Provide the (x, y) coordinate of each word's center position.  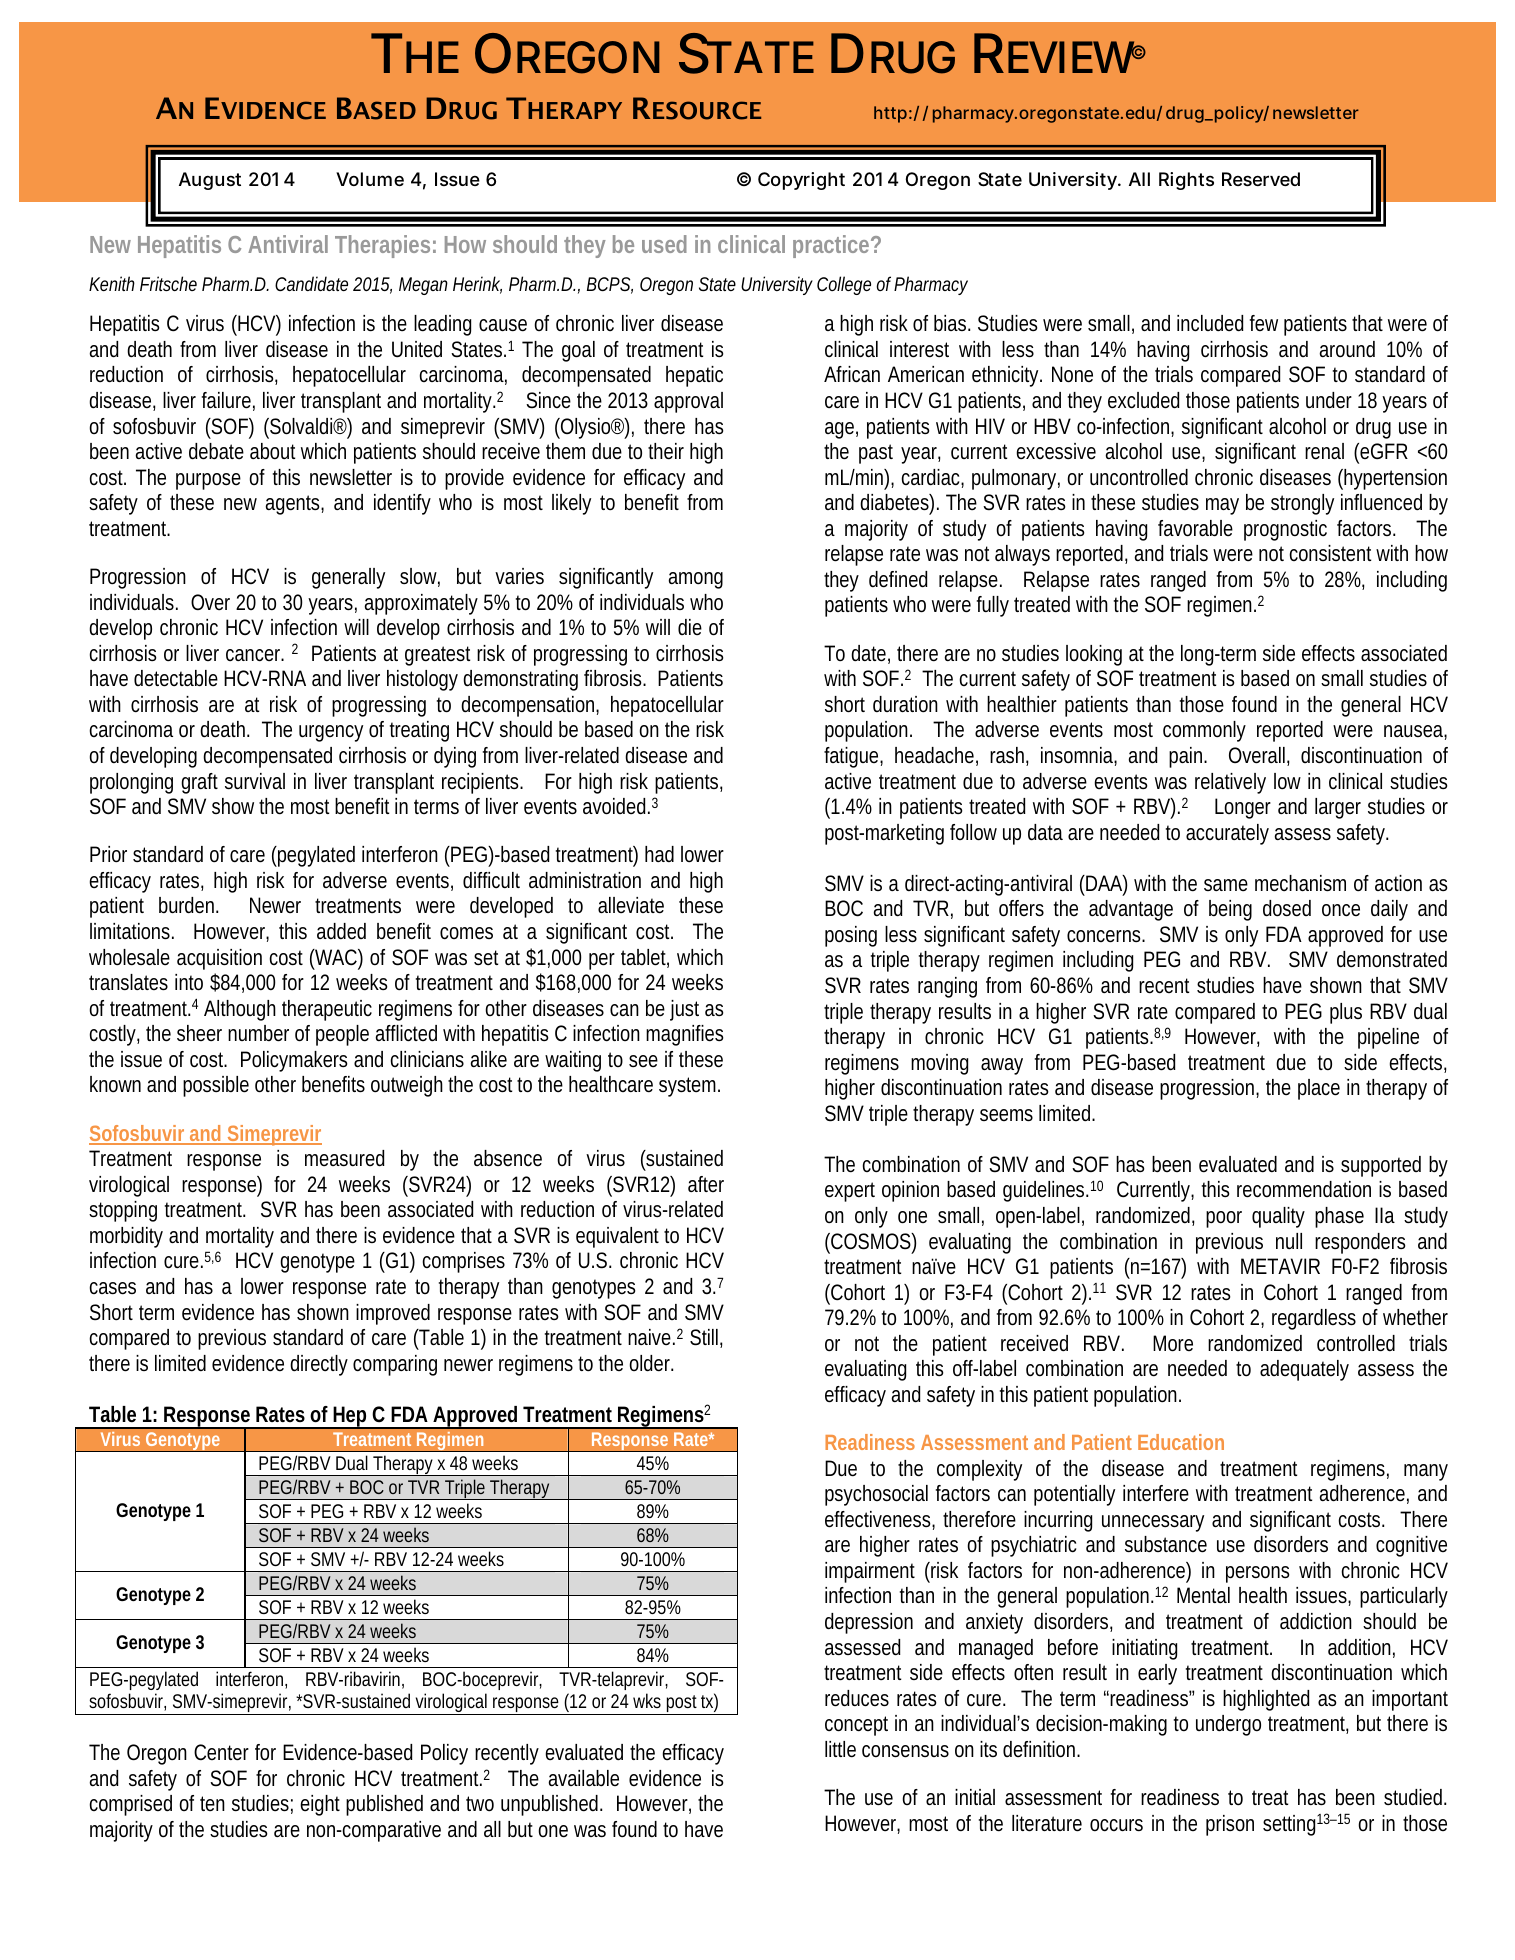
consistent (1330, 553)
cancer (255, 655)
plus (1346, 1013)
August (210, 181)
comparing (395, 1365)
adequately (1304, 1370)
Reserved (1261, 179)
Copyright (801, 181)
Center (221, 1752)
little (840, 1749)
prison (1230, 1825)
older (651, 1363)
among (695, 580)
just (684, 1010)
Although (240, 1010)
